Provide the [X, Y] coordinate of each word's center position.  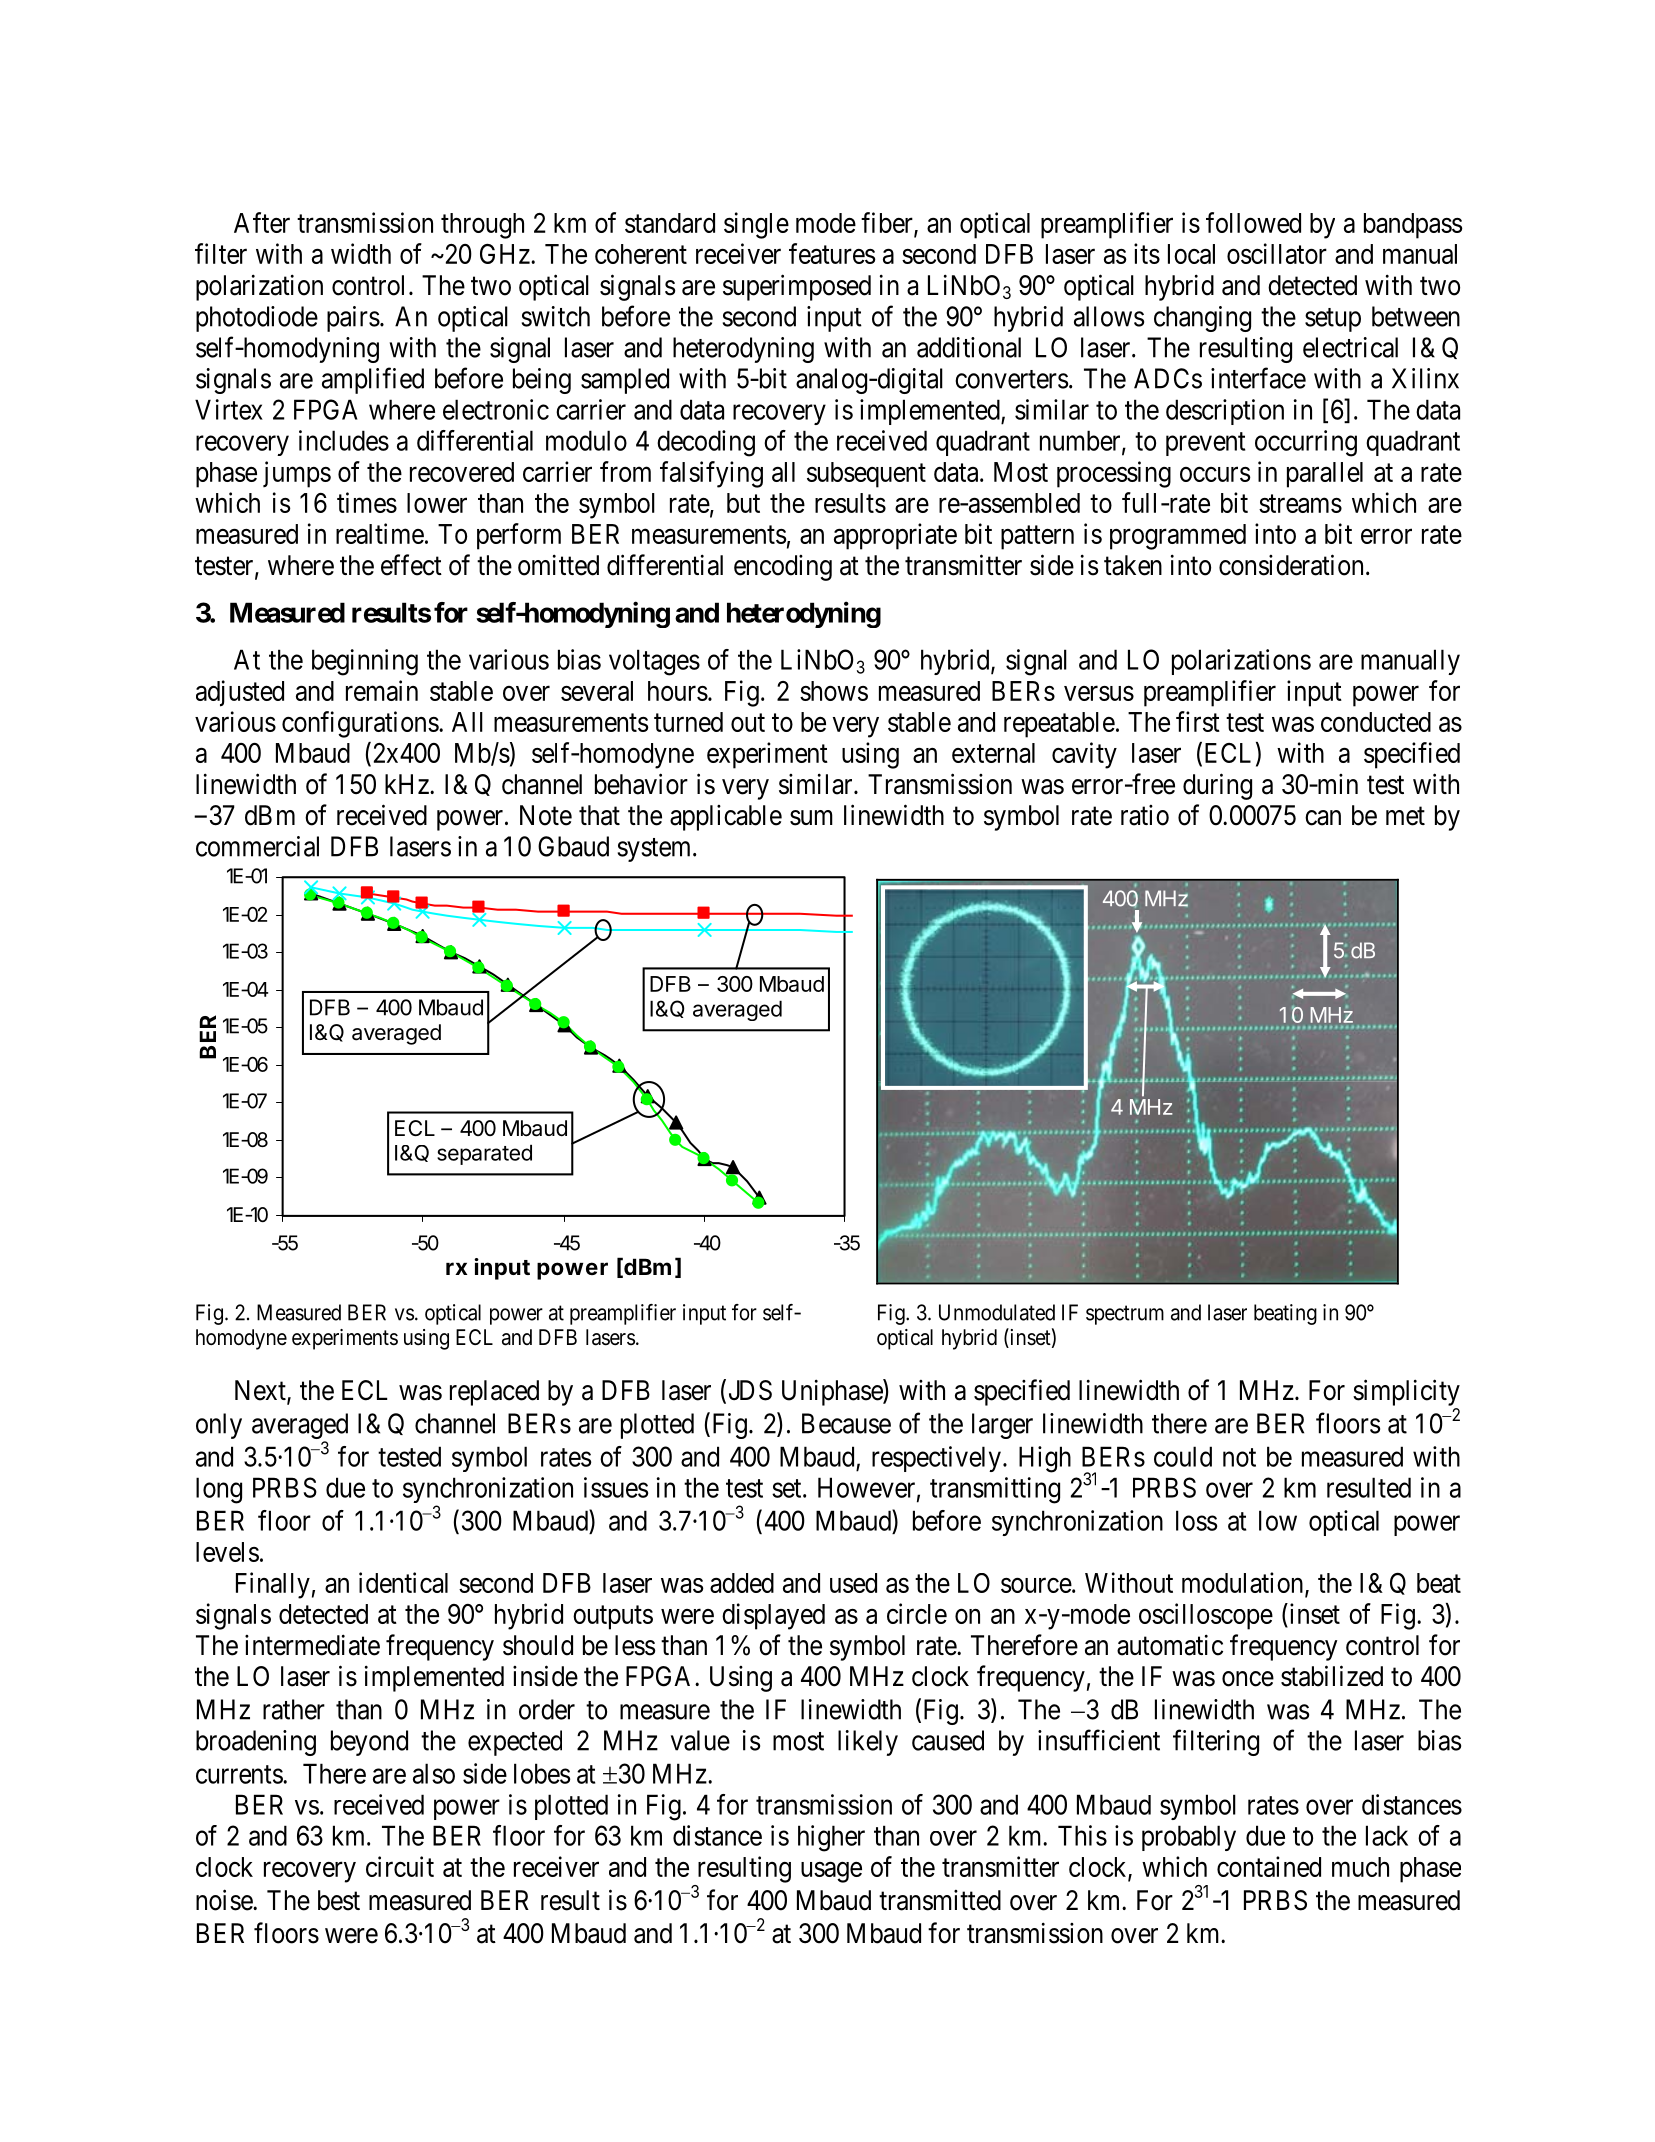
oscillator [1277, 253]
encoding [783, 568]
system [656, 850]
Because [846, 1423]
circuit [400, 1866]
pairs [353, 319]
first [1198, 721]
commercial [257, 846]
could [1183, 1456]
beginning [365, 662]
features [832, 253]
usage [831, 1872]
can [1323, 818]
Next [261, 1391]
